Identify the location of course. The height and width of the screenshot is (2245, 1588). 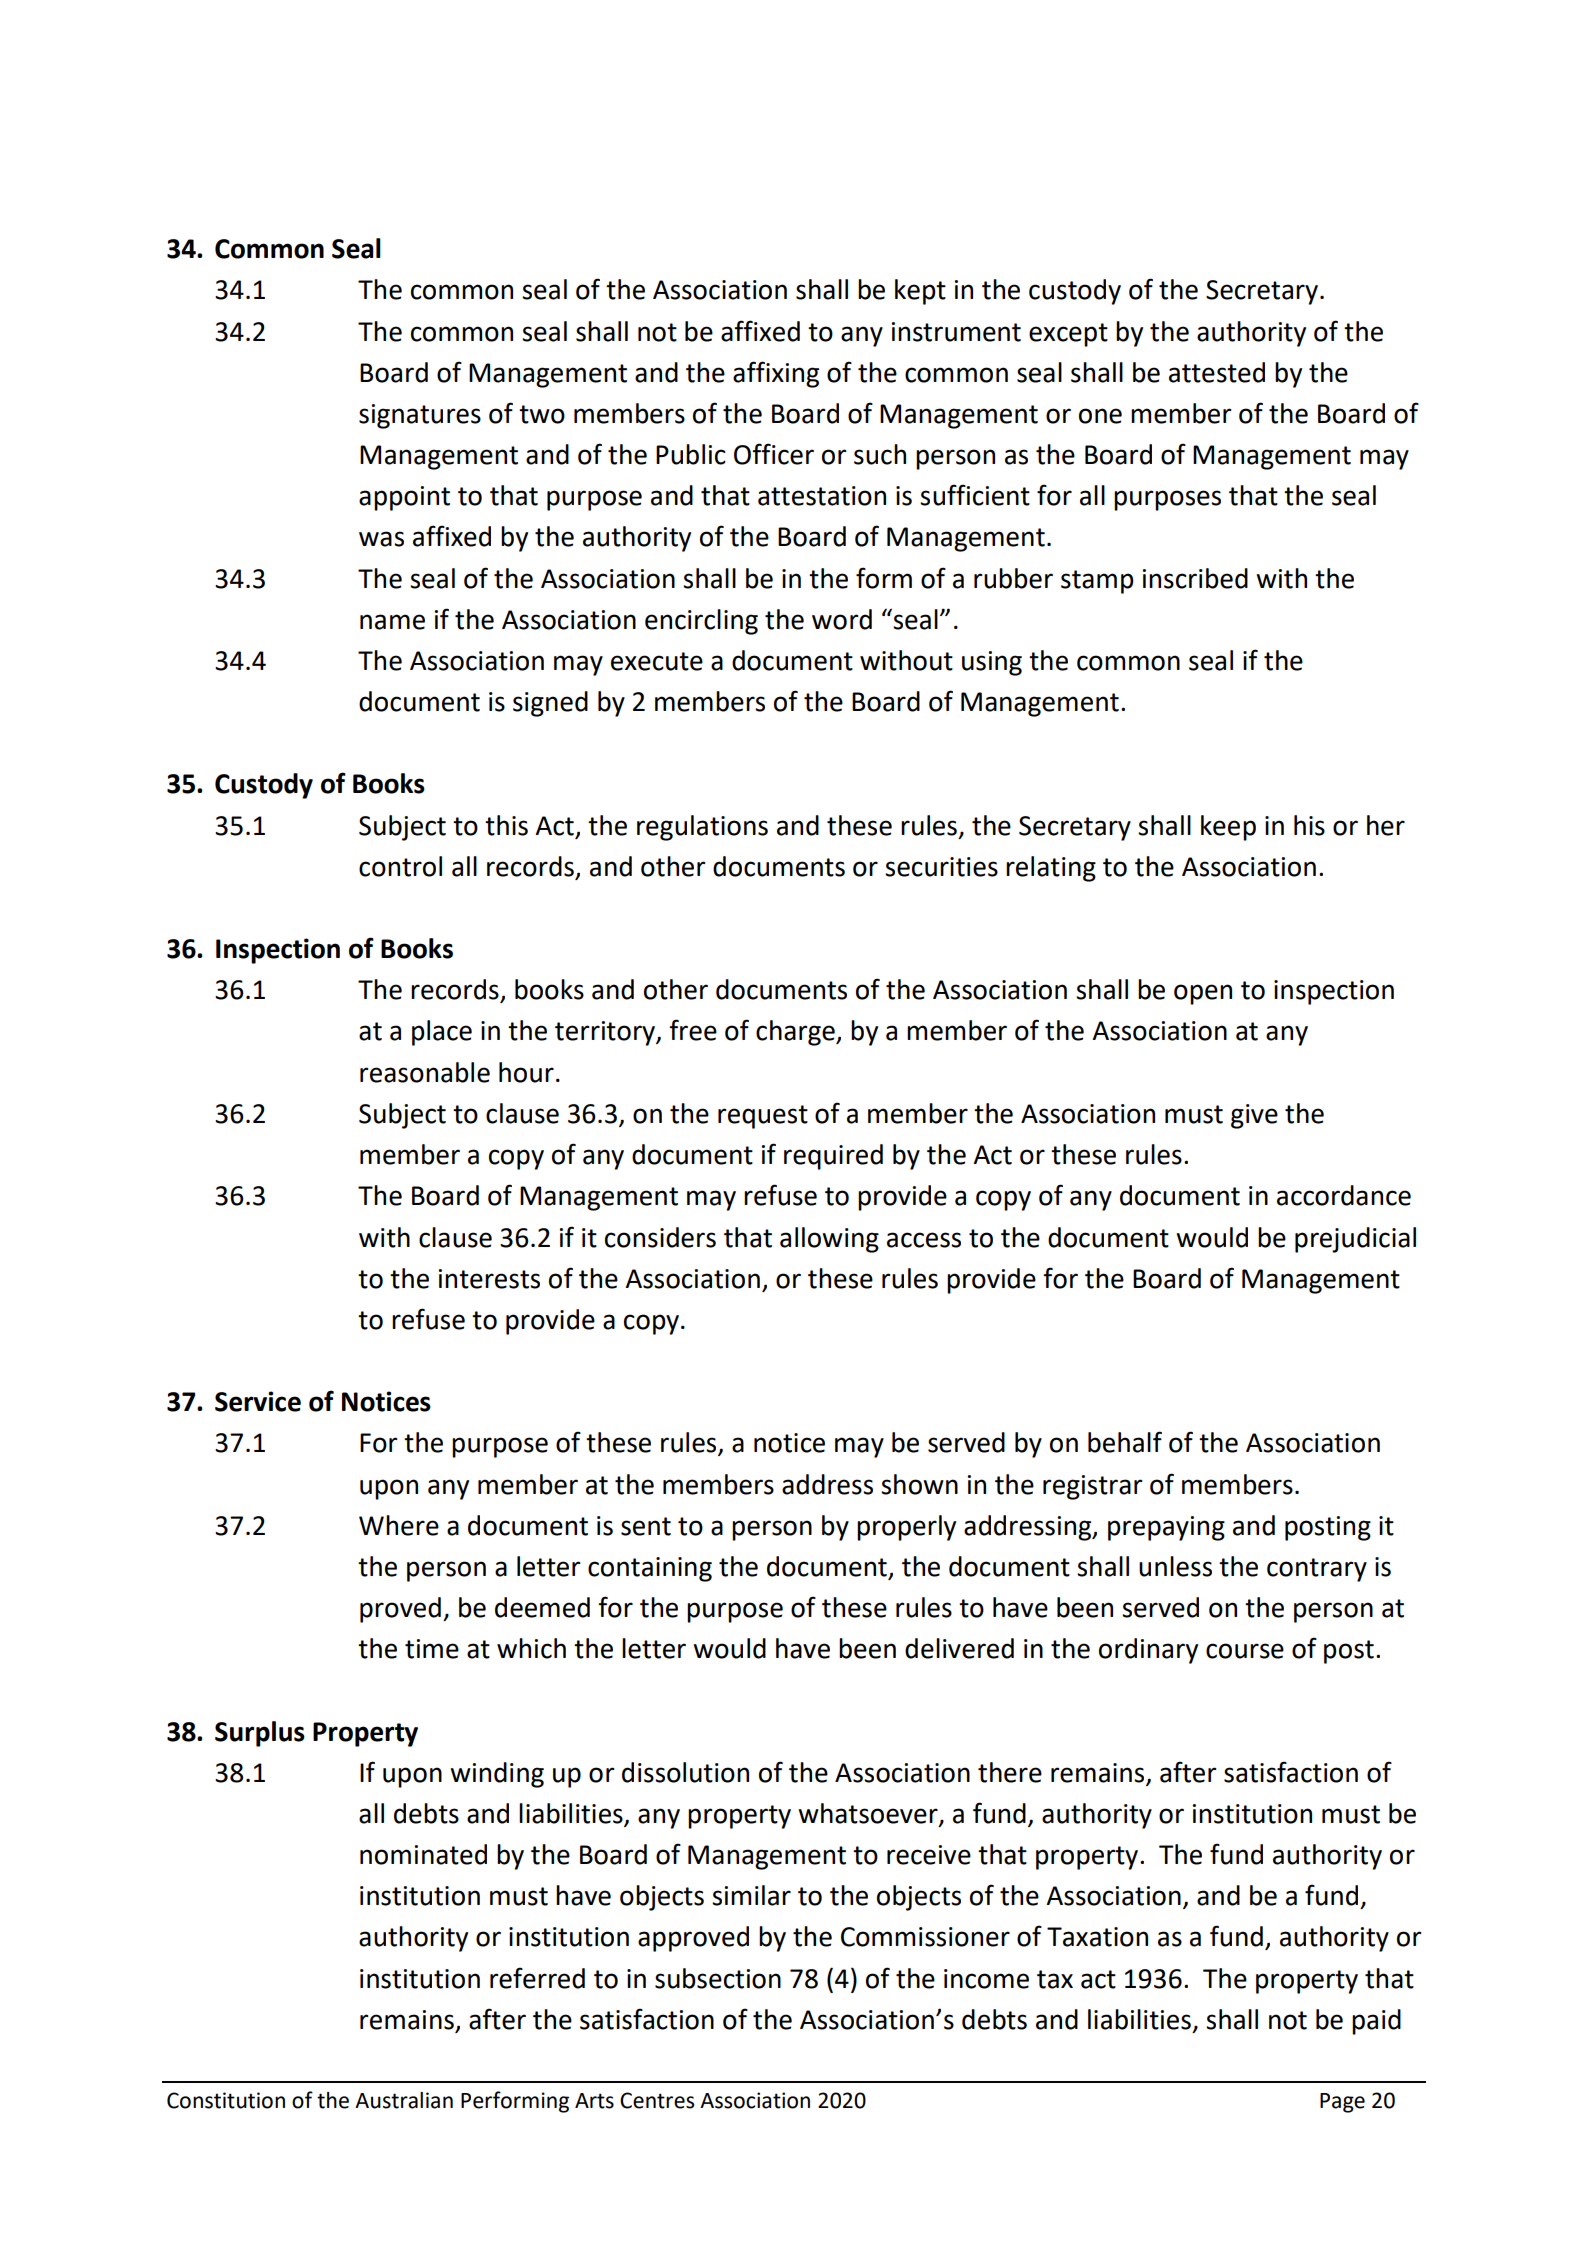
(1245, 1651).
